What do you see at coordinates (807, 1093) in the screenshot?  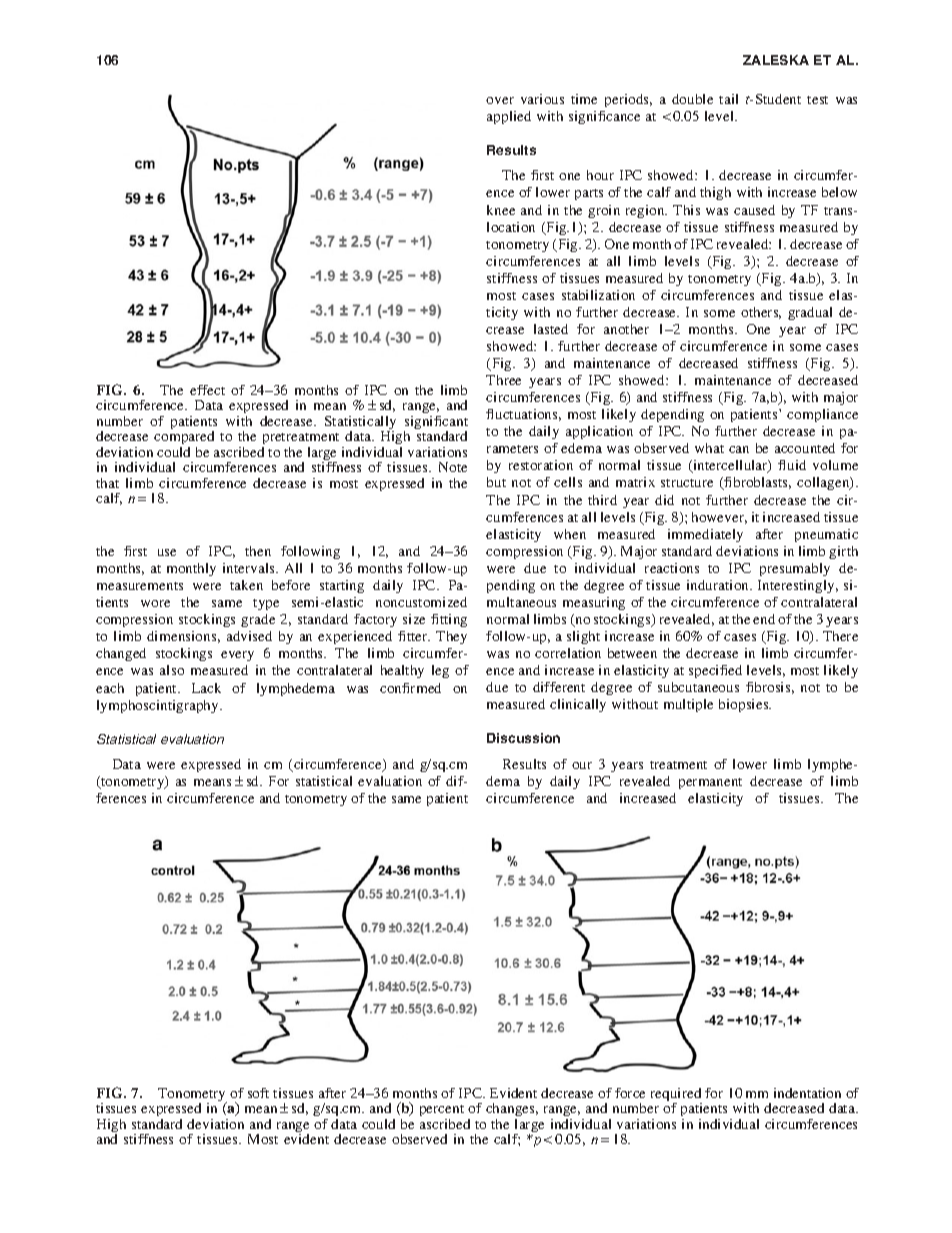 I see `indentation` at bounding box center [807, 1093].
